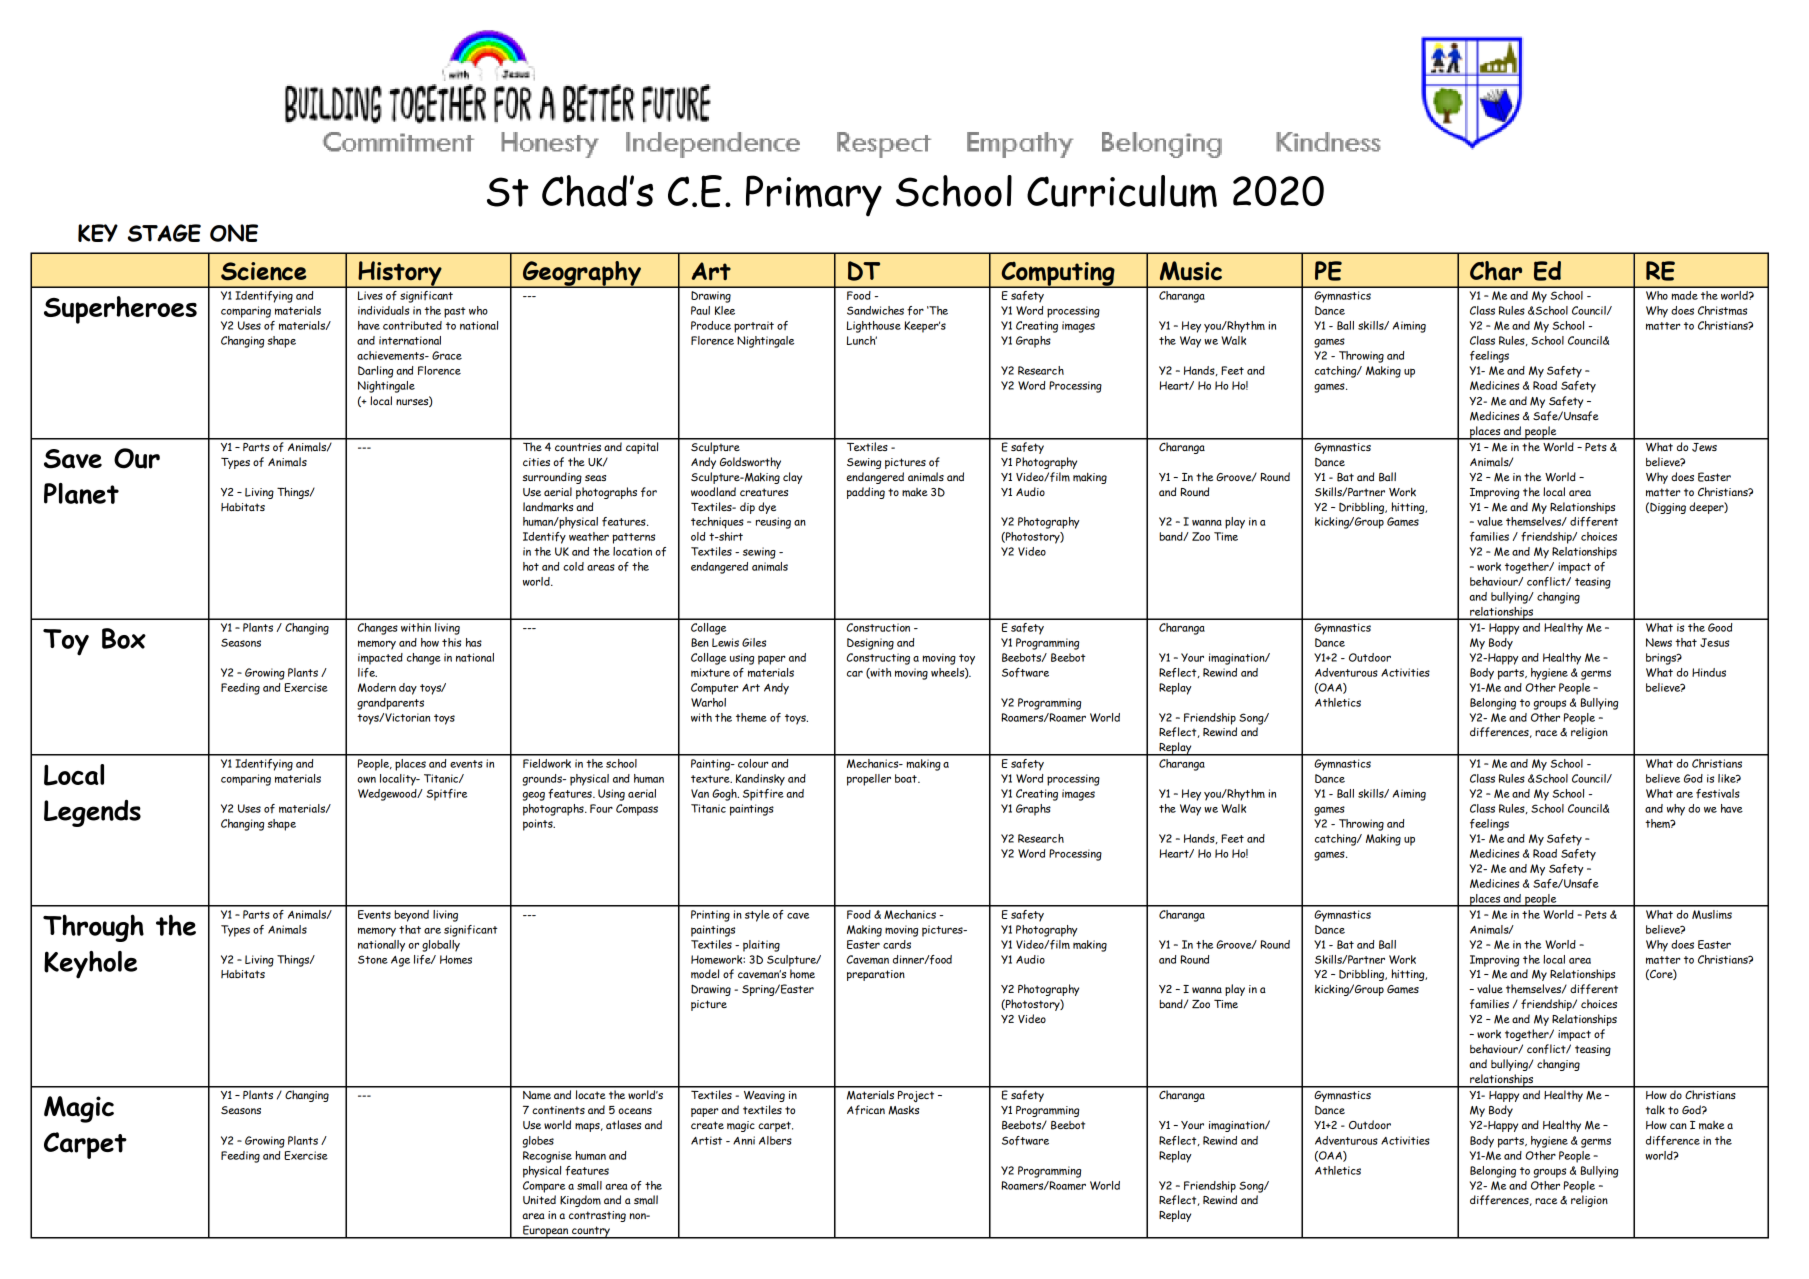  Describe the element at coordinates (377, 687) in the screenshot. I see `Modern` at that location.
